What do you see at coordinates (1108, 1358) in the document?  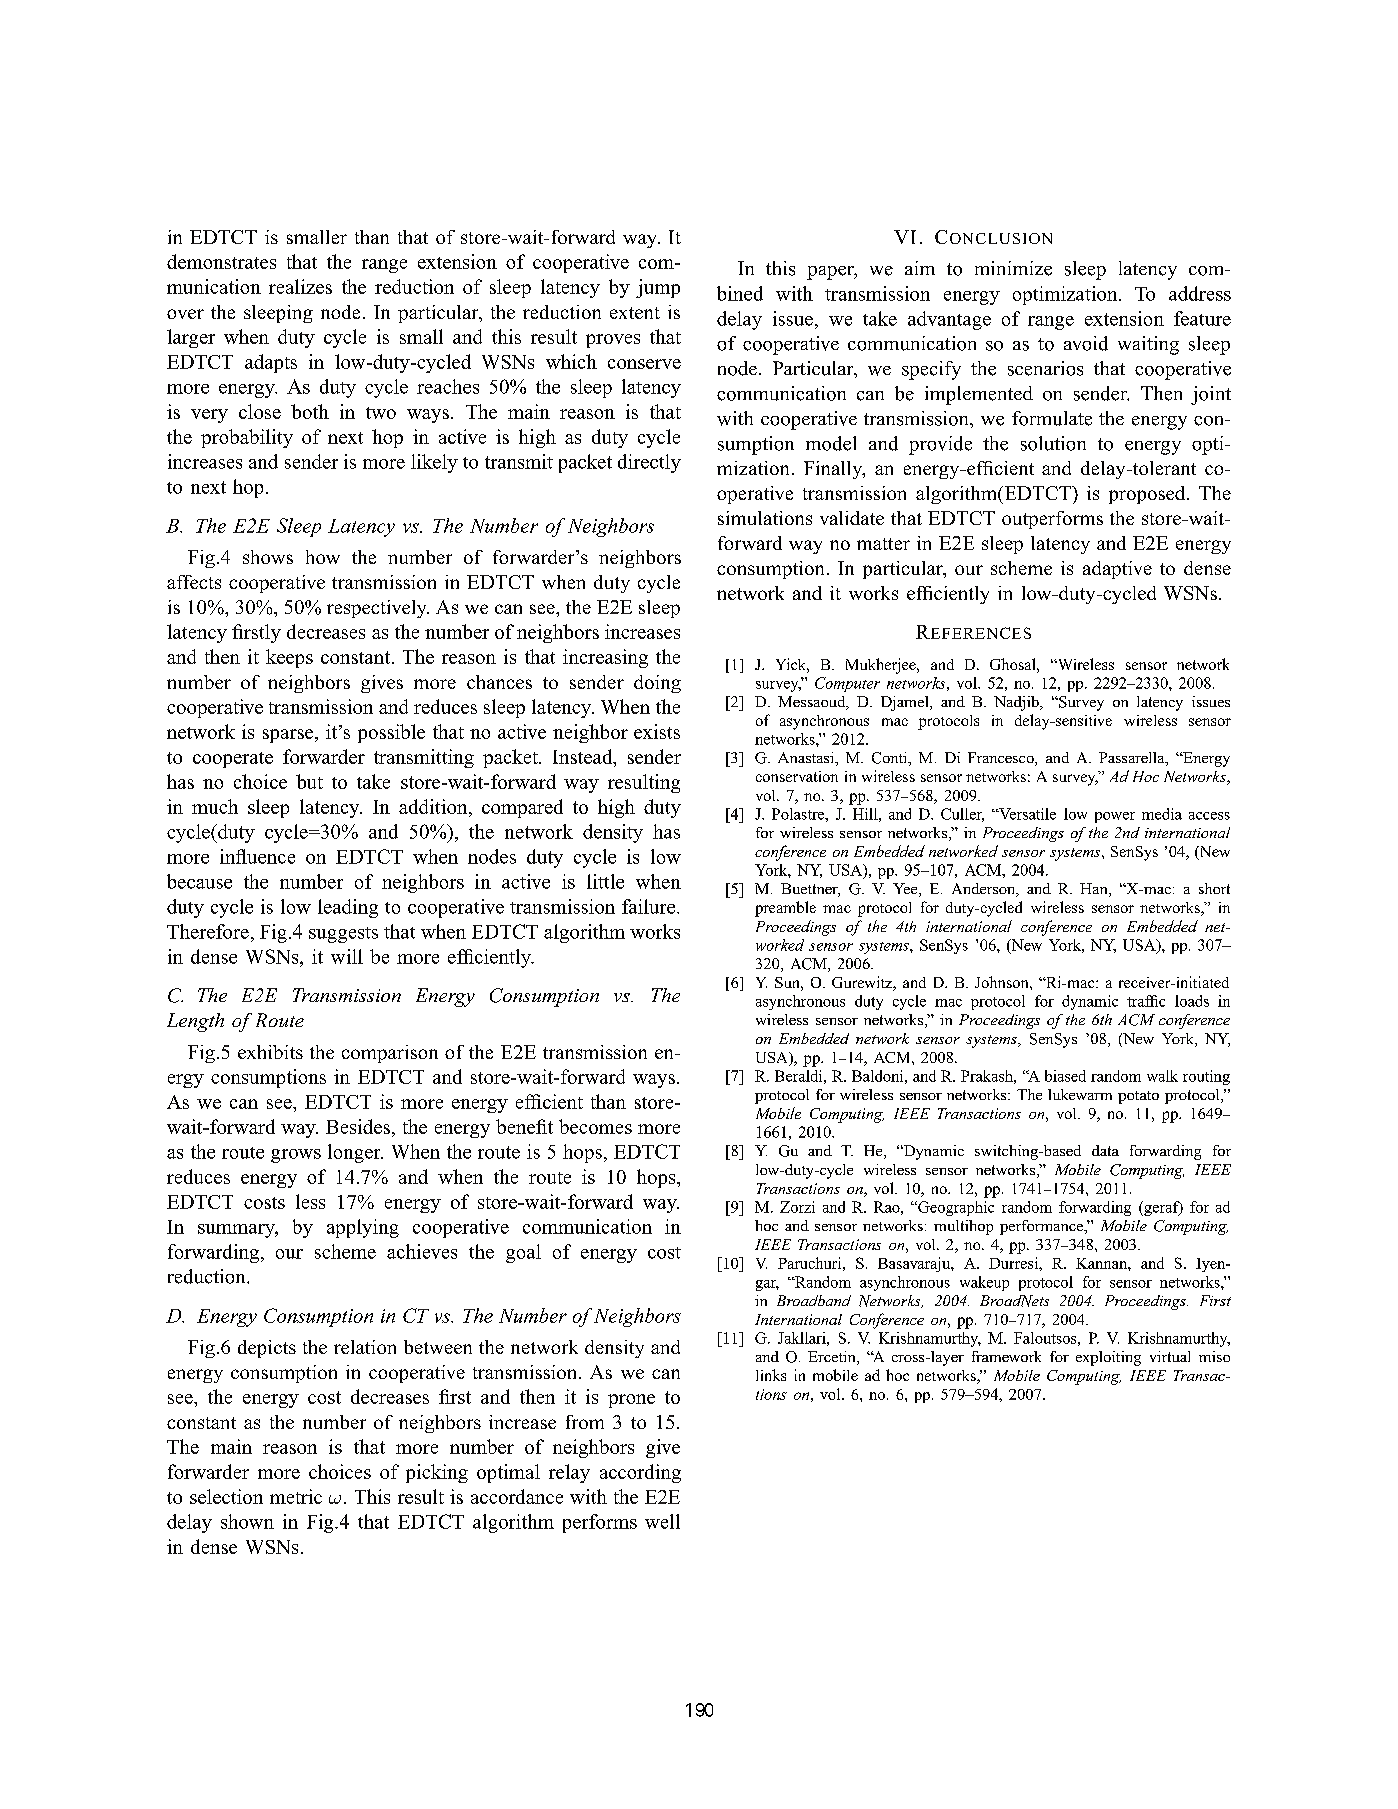 I see `exploiting` at bounding box center [1108, 1358].
